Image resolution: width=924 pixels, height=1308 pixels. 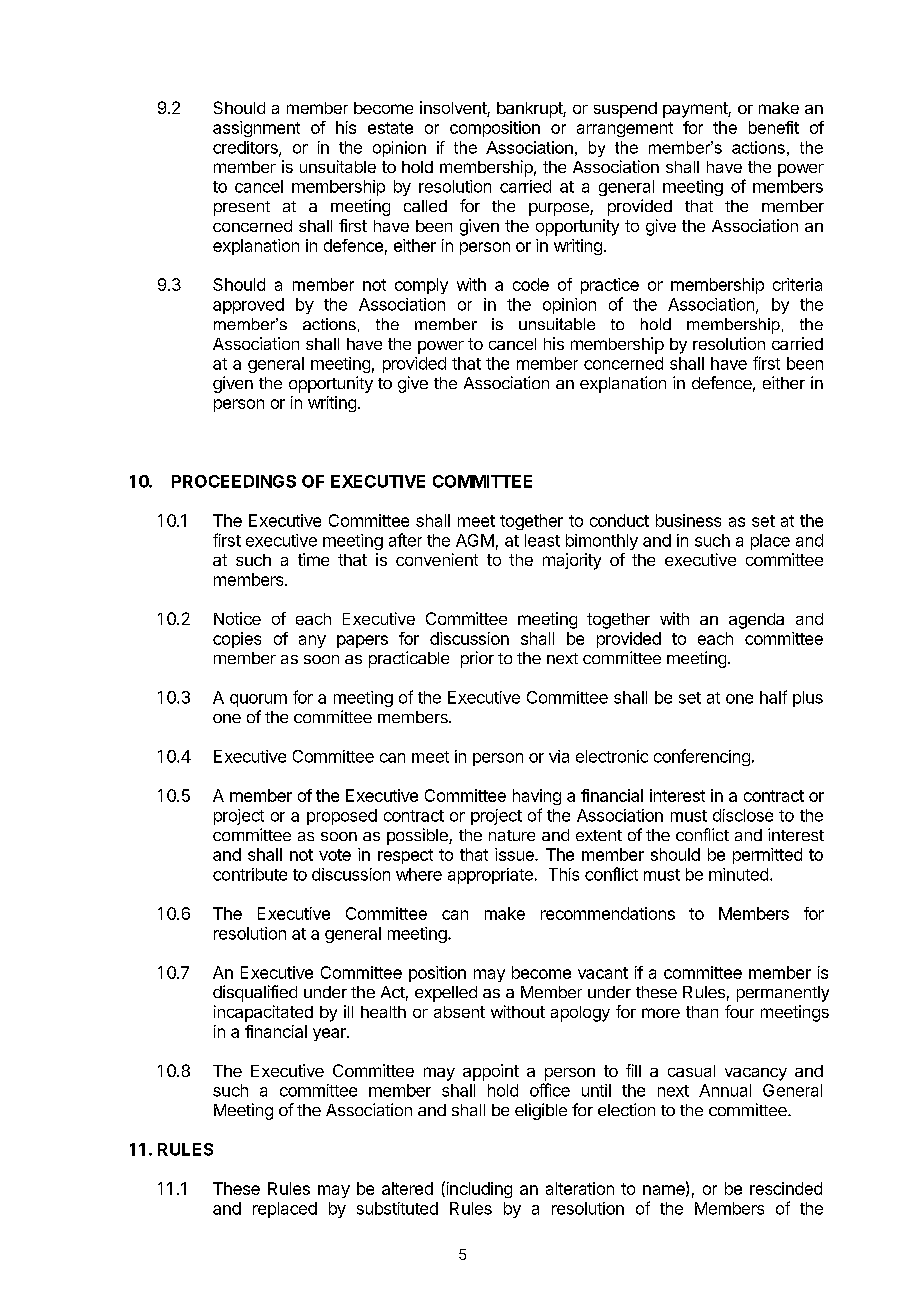 What do you see at coordinates (478, 1189) in the screenshot?
I see `including` at bounding box center [478, 1189].
